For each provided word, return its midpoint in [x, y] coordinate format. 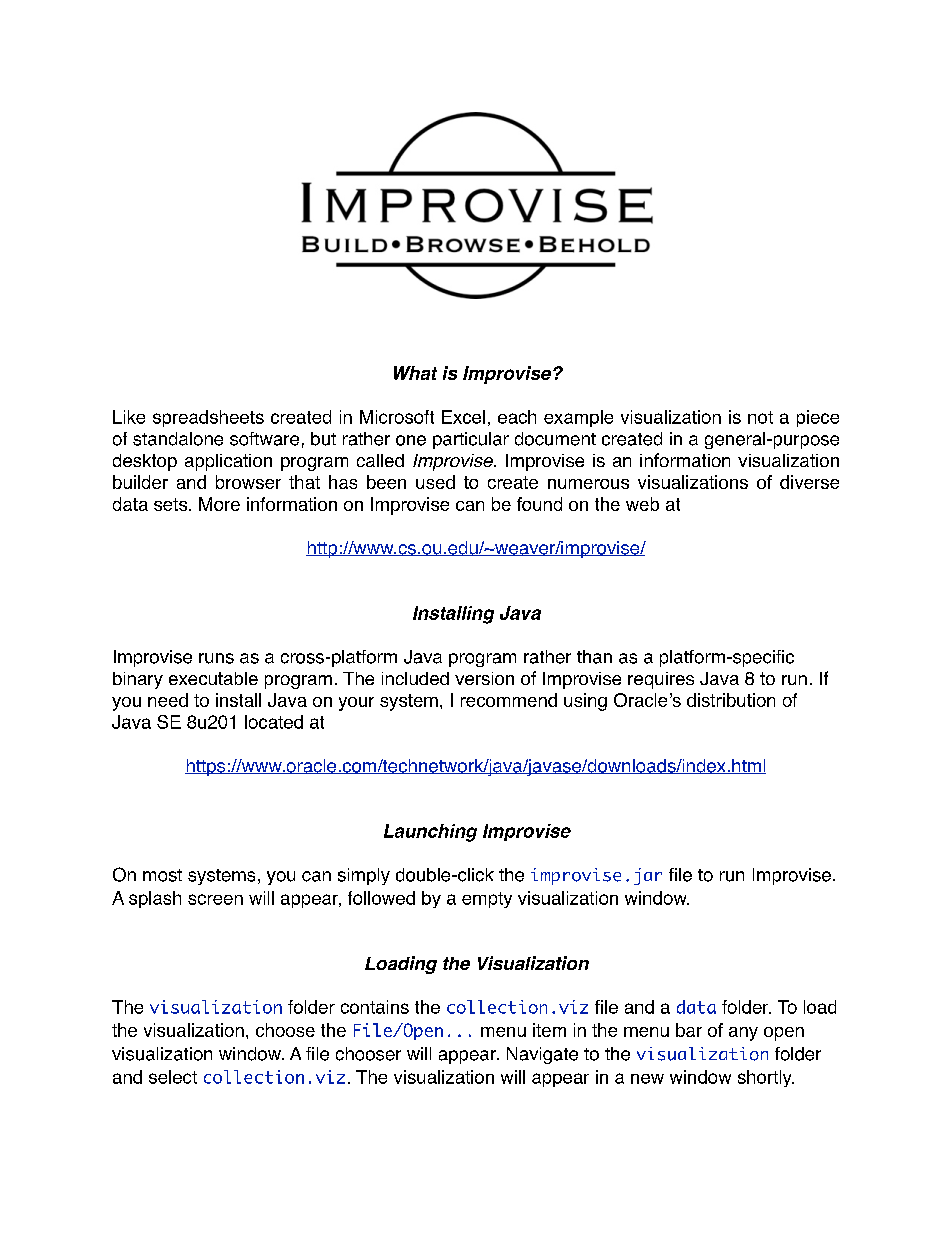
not [760, 417]
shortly [766, 1078]
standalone [178, 439]
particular [471, 440]
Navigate [542, 1055]
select [173, 1077]
